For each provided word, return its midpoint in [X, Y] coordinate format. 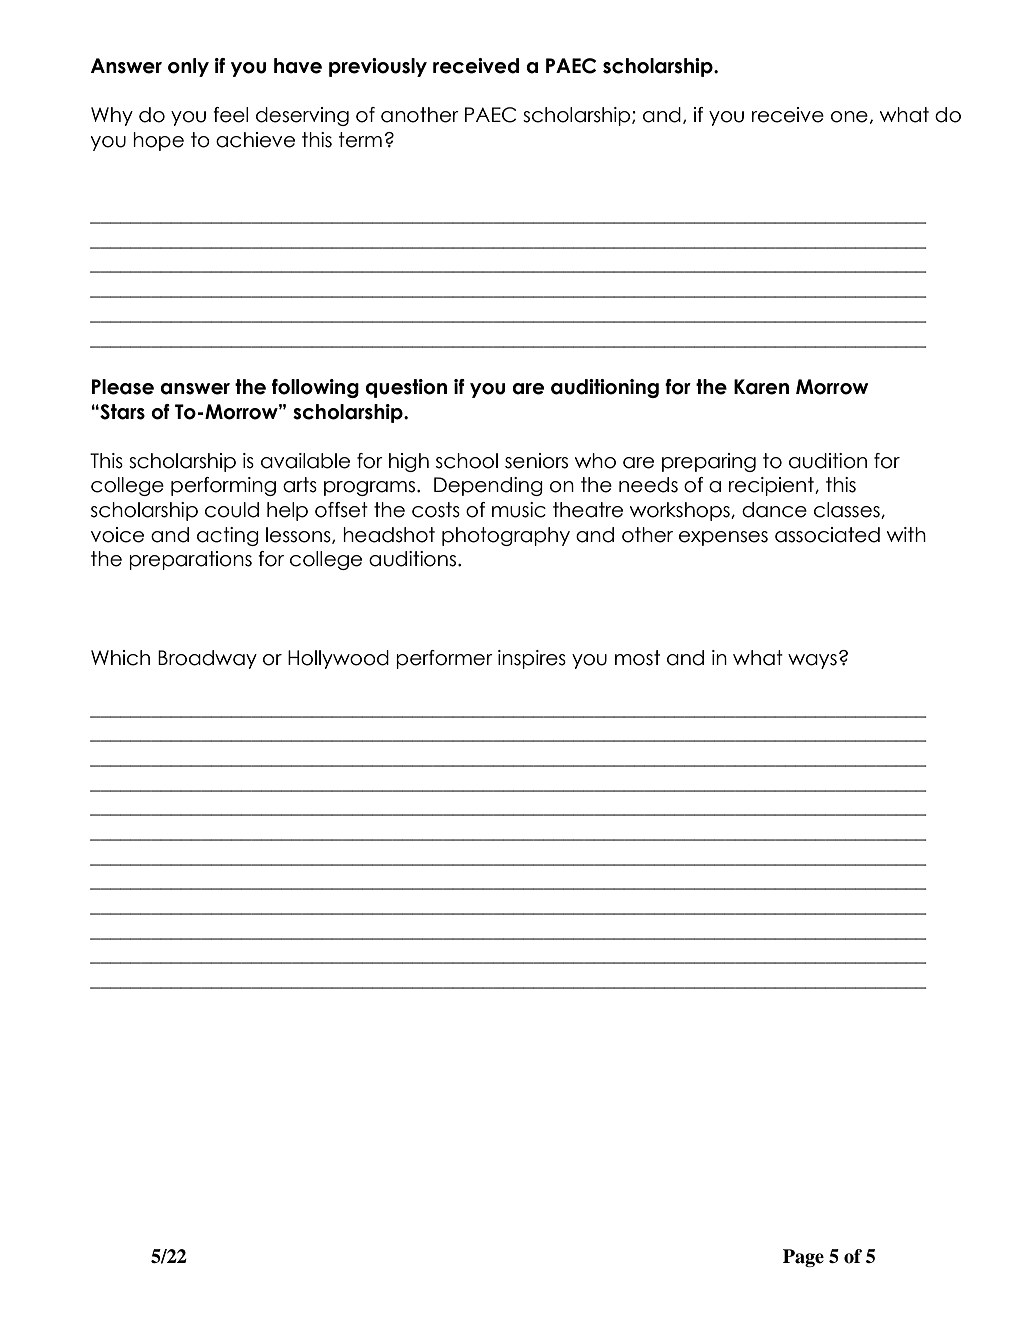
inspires [532, 659]
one [849, 117]
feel [230, 115]
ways [812, 661]
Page [803, 1258]
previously [378, 67]
